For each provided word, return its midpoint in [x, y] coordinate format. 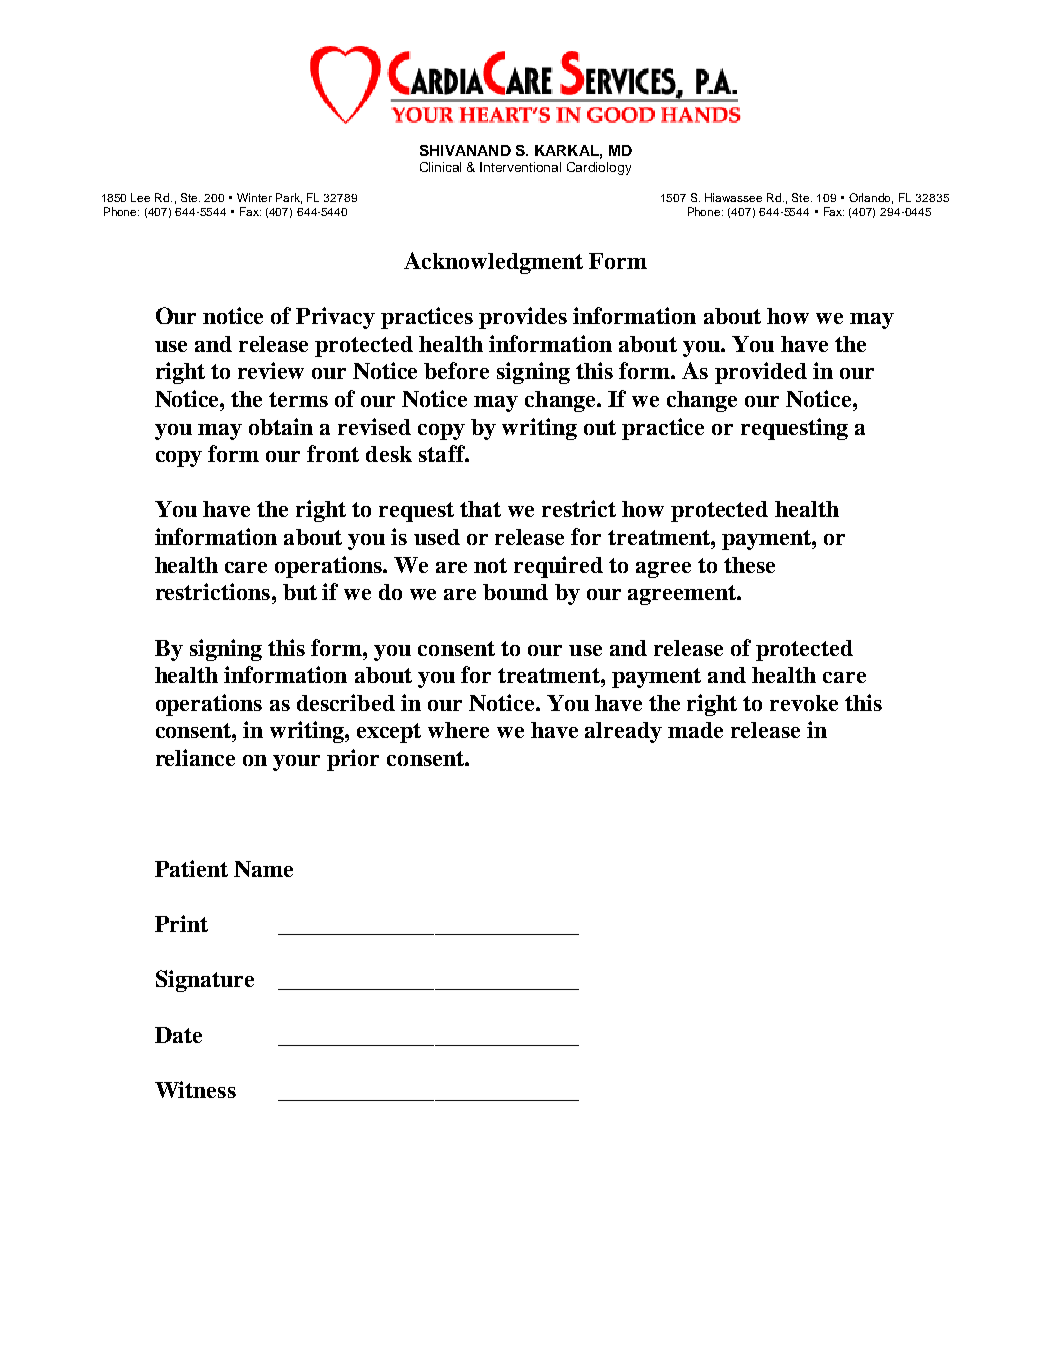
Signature [205, 981]
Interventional [520, 167]
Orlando [871, 198]
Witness [195, 1089]
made [695, 730]
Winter [254, 197]
